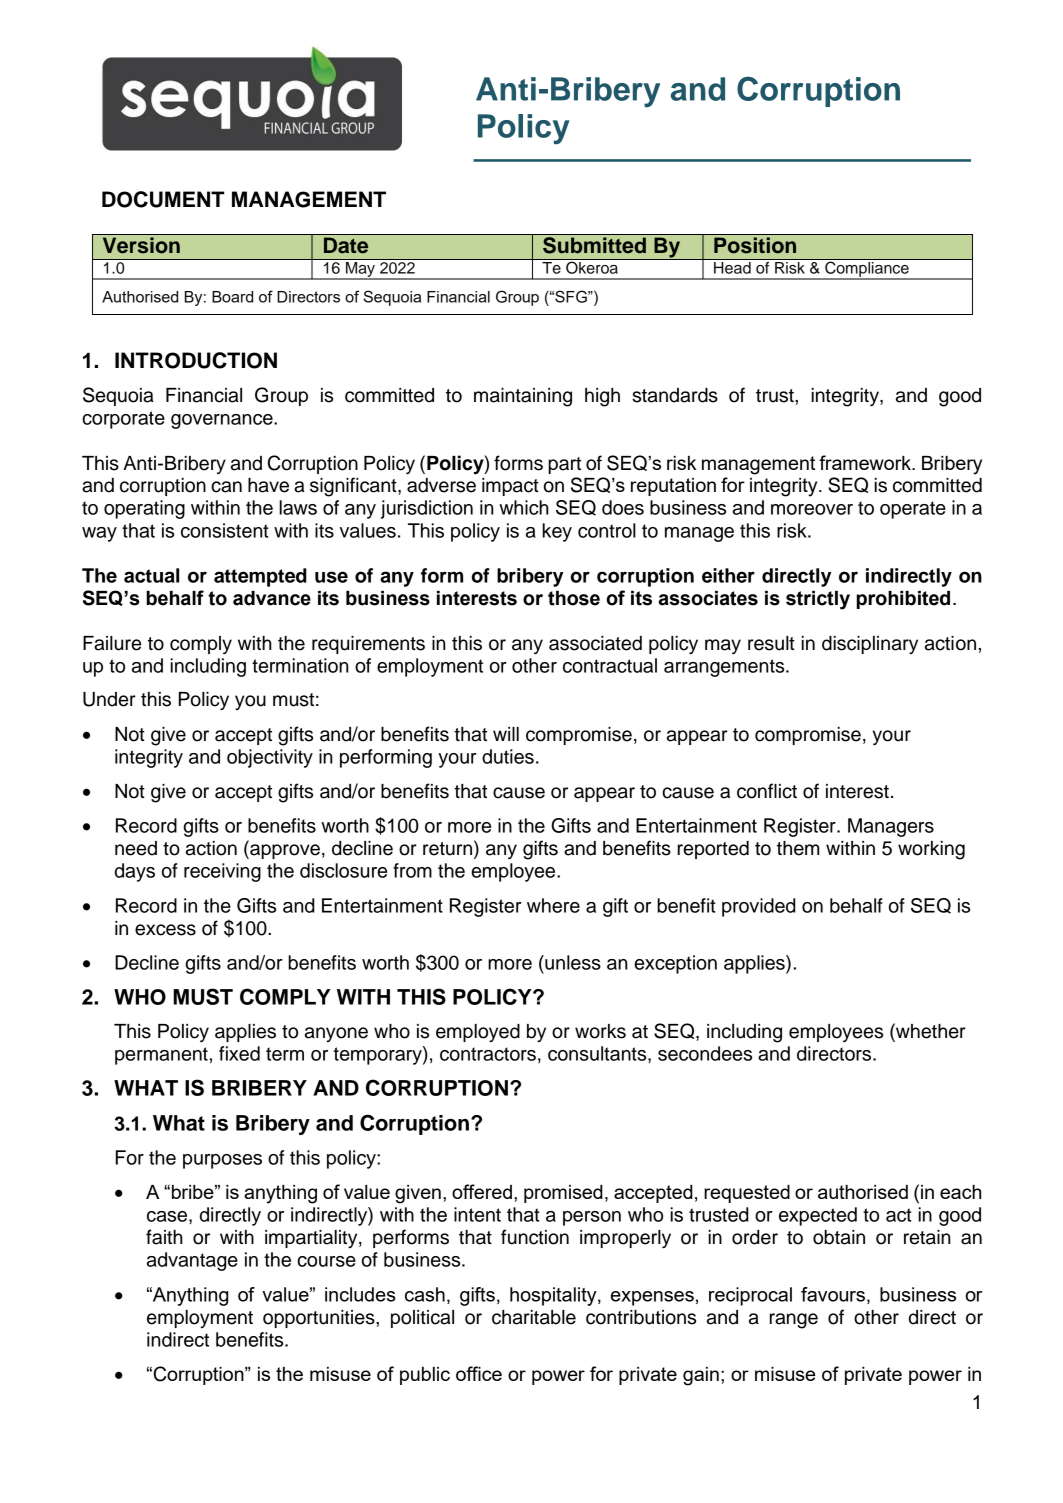 The height and width of the screenshot is (1503, 1063). What do you see at coordinates (534, 1317) in the screenshot?
I see `charitable` at bounding box center [534, 1317].
